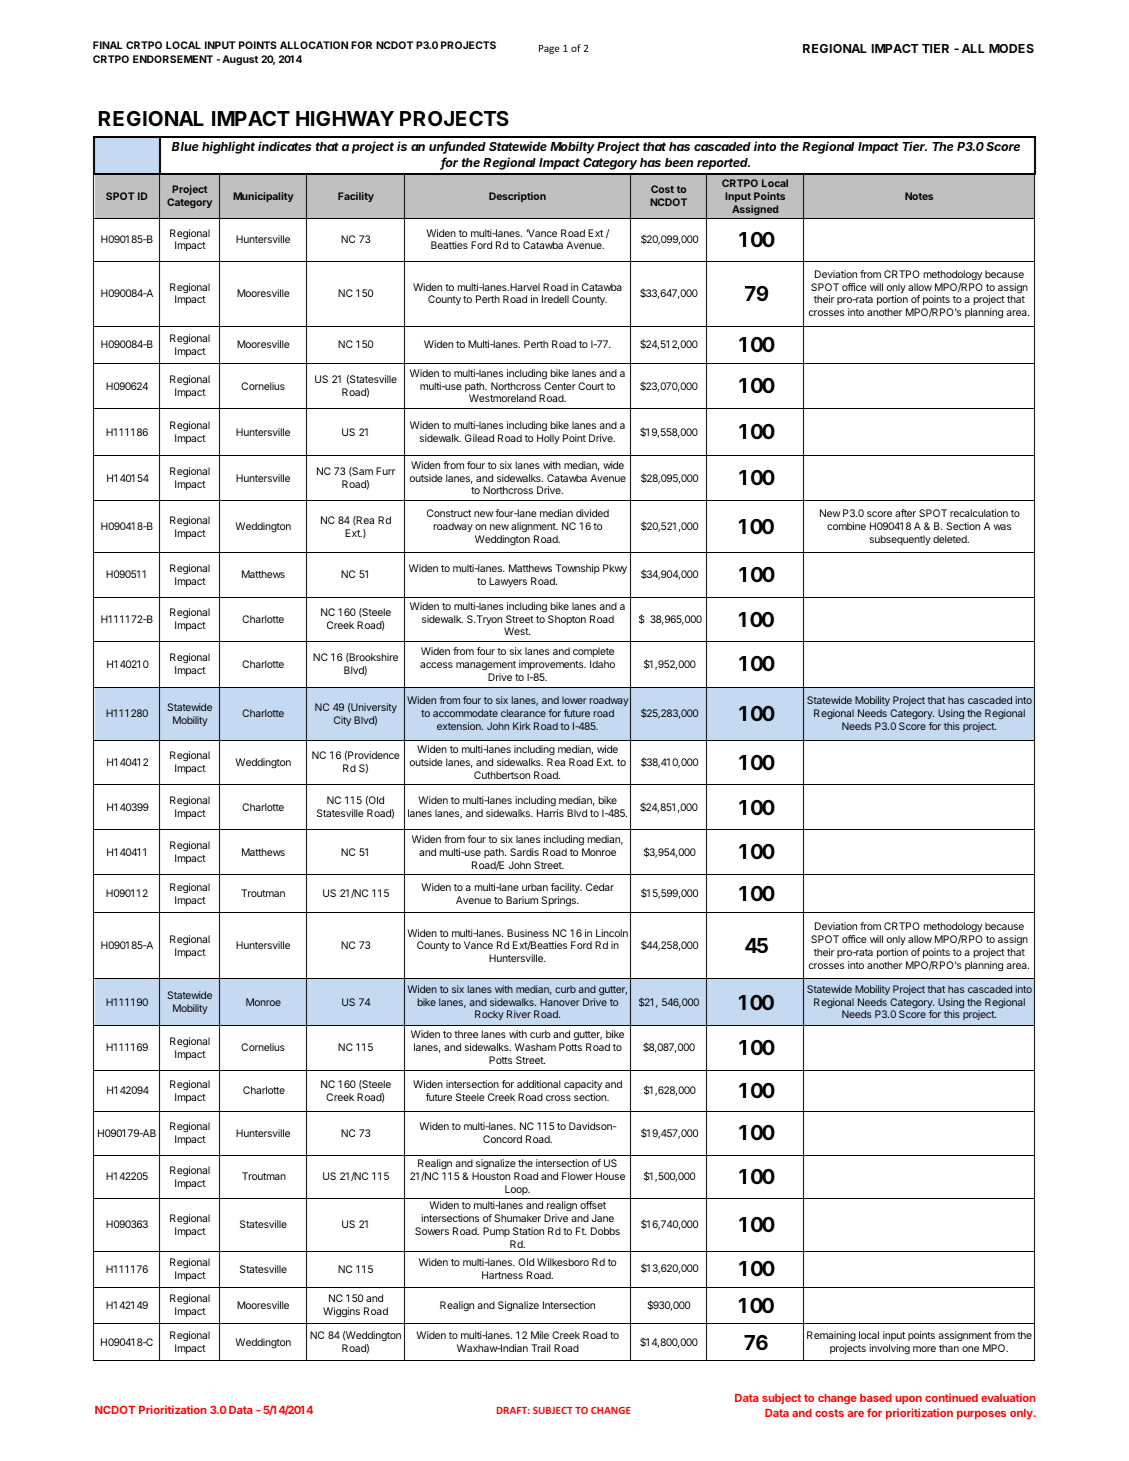 The width and height of the screenshot is (1129, 1461). Describe the element at coordinates (541, 1348) in the screenshot. I see `Trail` at that location.
